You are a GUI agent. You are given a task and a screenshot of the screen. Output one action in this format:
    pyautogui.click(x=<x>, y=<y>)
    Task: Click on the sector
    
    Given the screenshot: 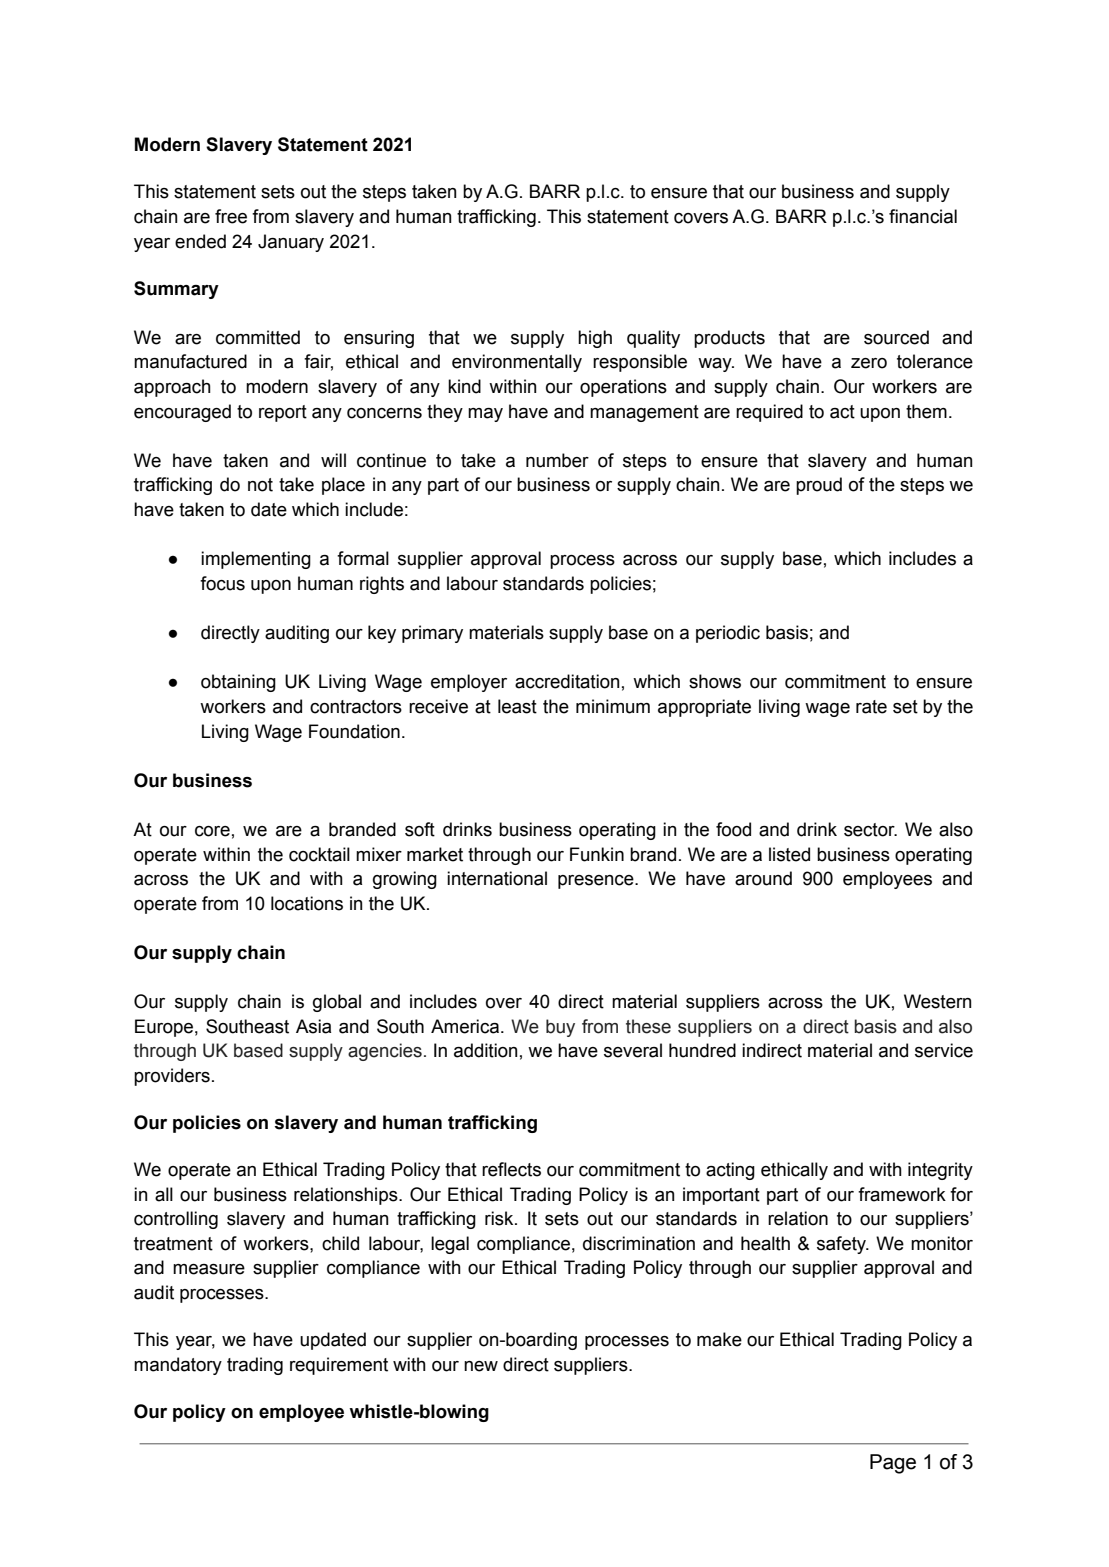 What is the action you would take?
    pyautogui.click(x=870, y=830)
